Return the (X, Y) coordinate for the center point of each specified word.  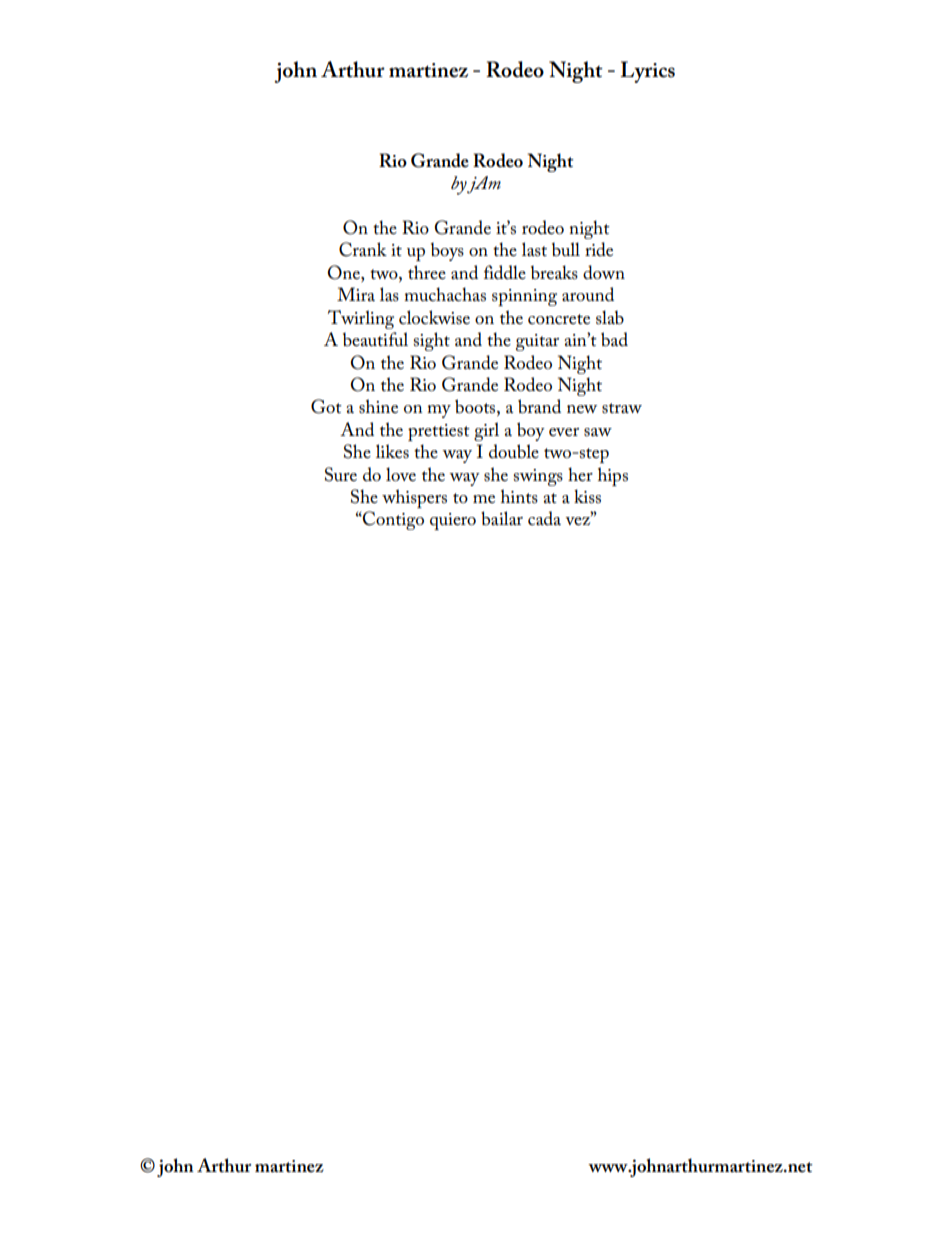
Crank (363, 249)
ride (599, 249)
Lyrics (647, 72)
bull (566, 249)
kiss (587, 496)
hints (519, 496)
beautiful (375, 339)
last (534, 249)
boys (447, 251)
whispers (414, 498)
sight (431, 341)
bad (614, 339)
